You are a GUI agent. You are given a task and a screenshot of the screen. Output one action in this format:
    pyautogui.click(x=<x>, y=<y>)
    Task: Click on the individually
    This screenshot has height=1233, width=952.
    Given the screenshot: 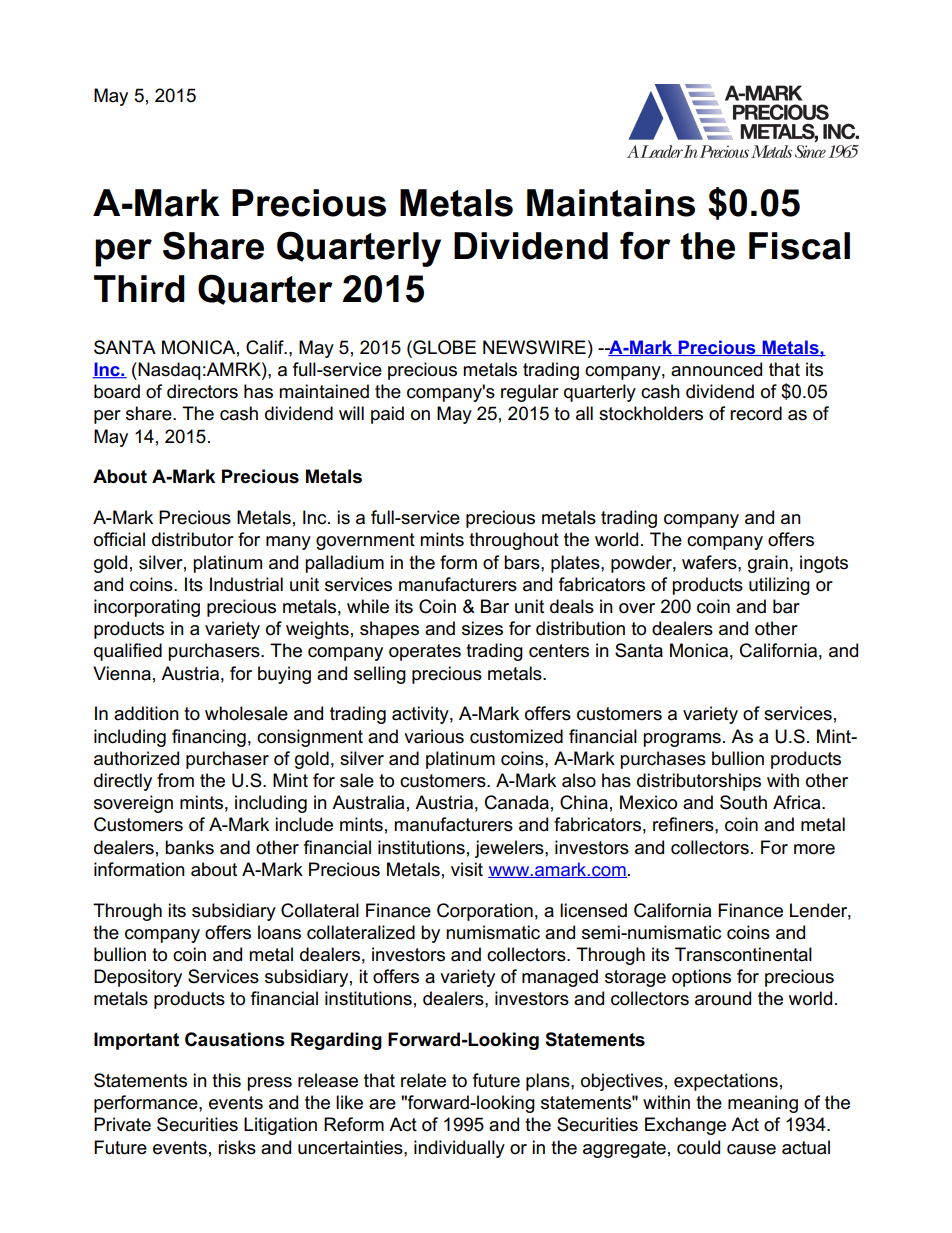 What is the action you would take?
    pyautogui.click(x=459, y=1149)
